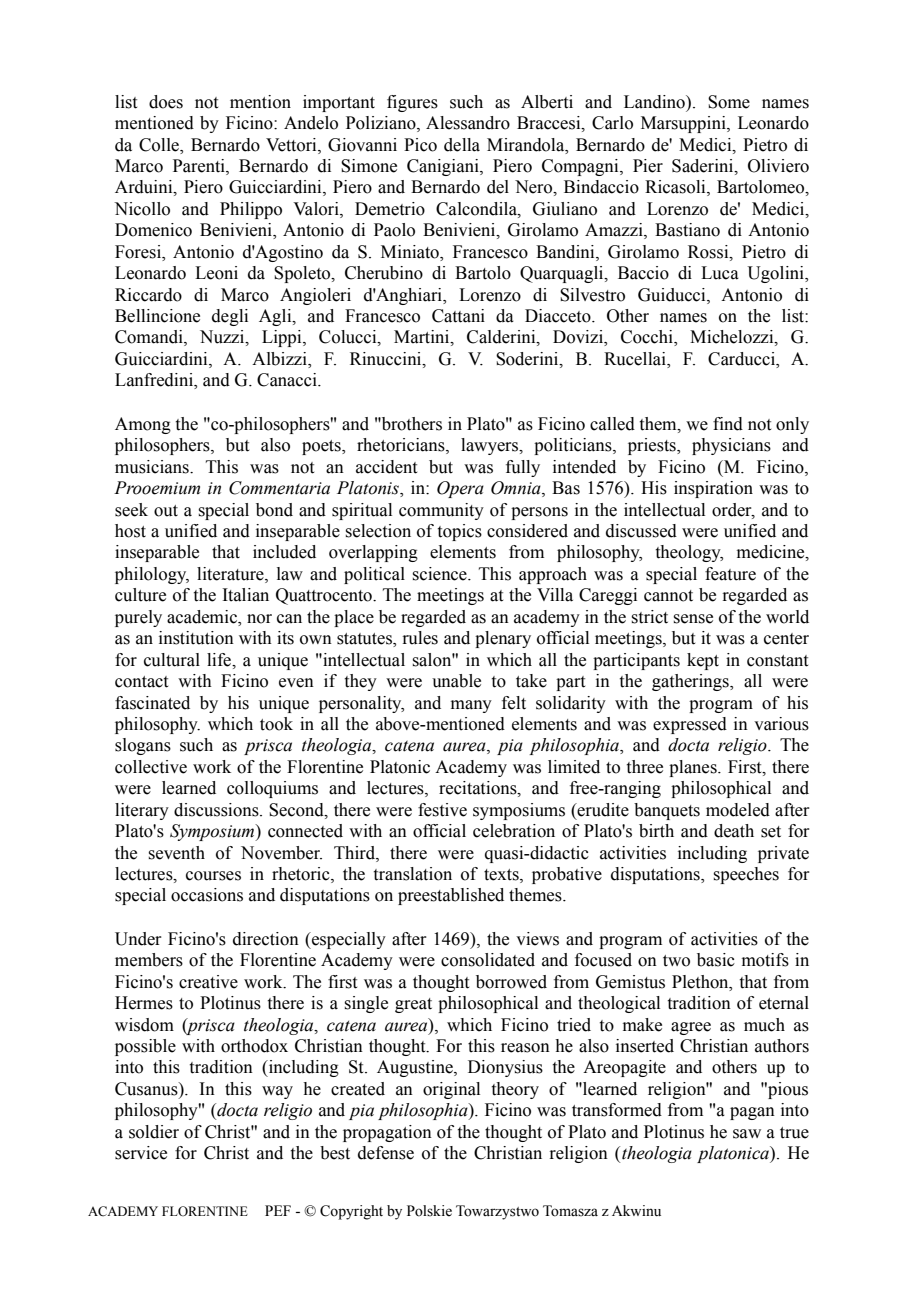 The height and width of the document is (1308, 924). I want to click on life, so click(220, 660).
